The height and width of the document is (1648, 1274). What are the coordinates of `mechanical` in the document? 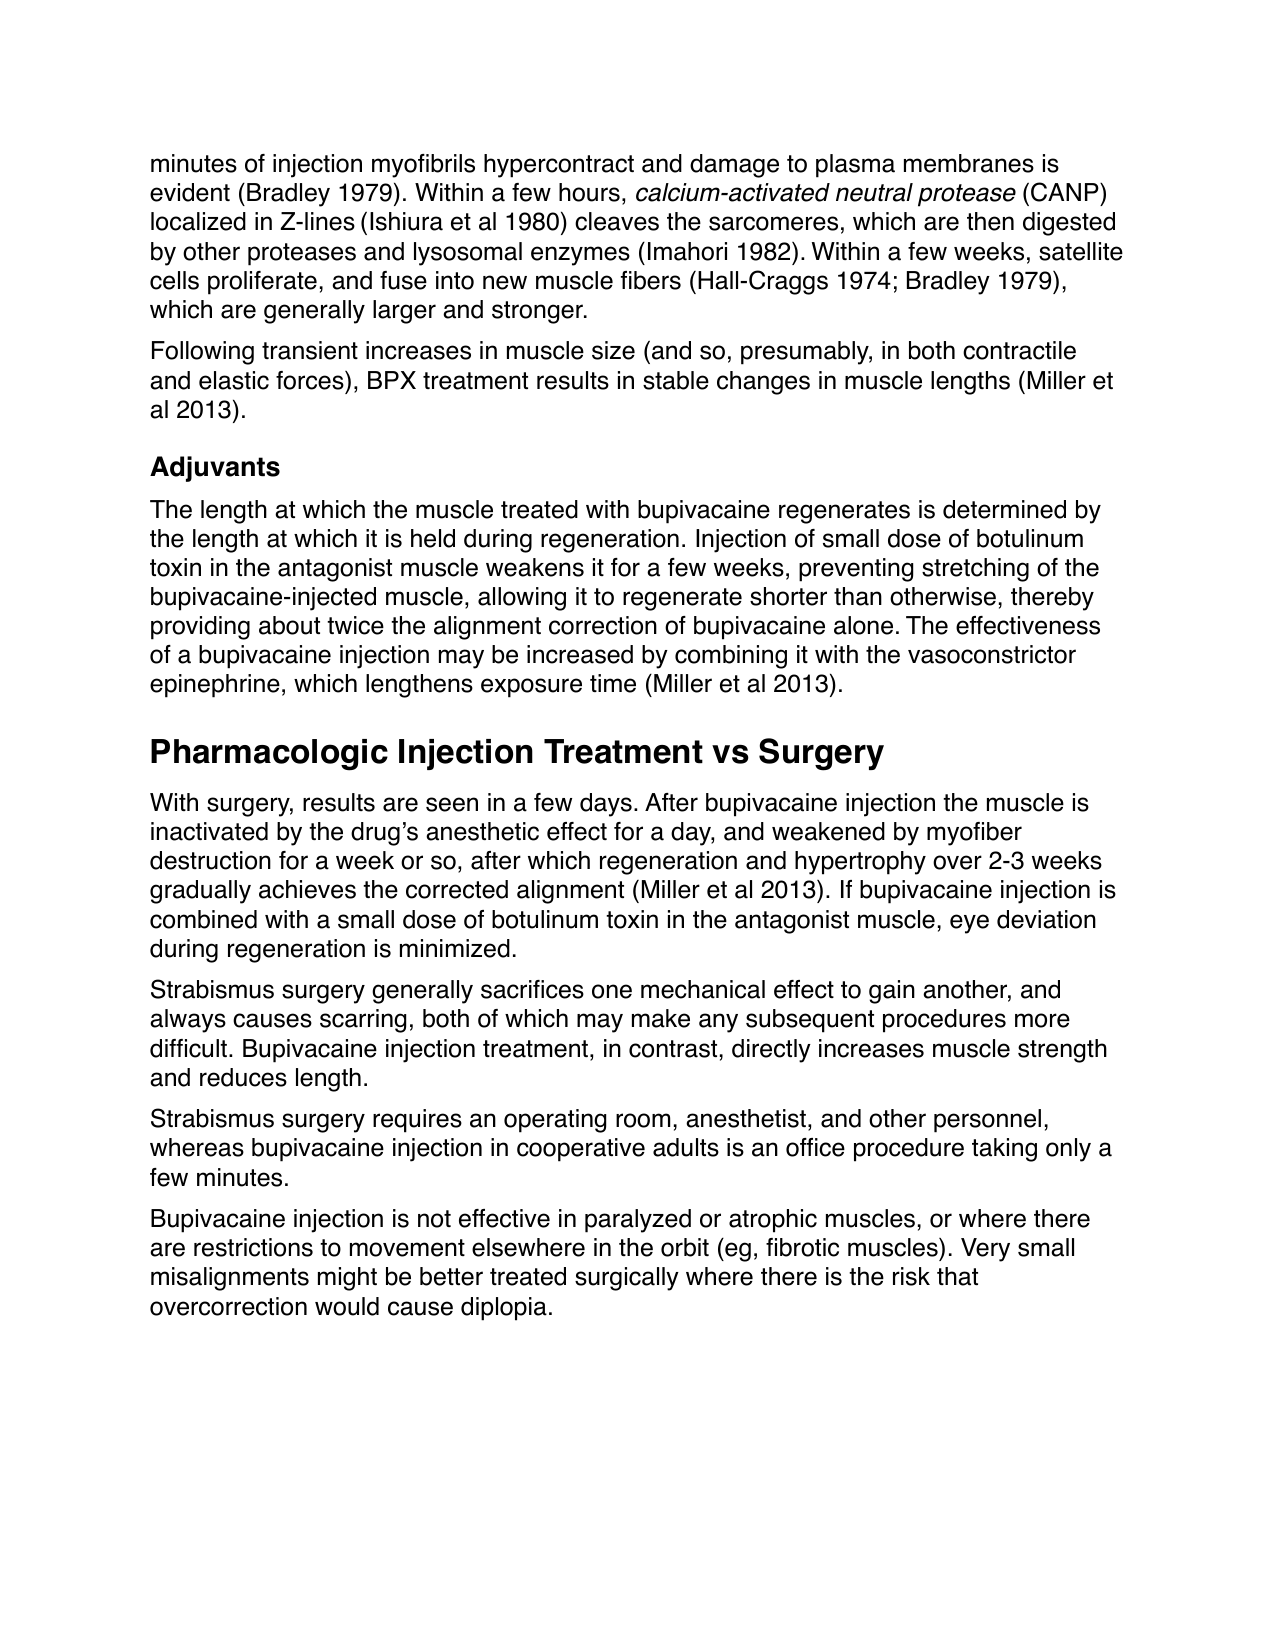 It's located at (703, 989).
